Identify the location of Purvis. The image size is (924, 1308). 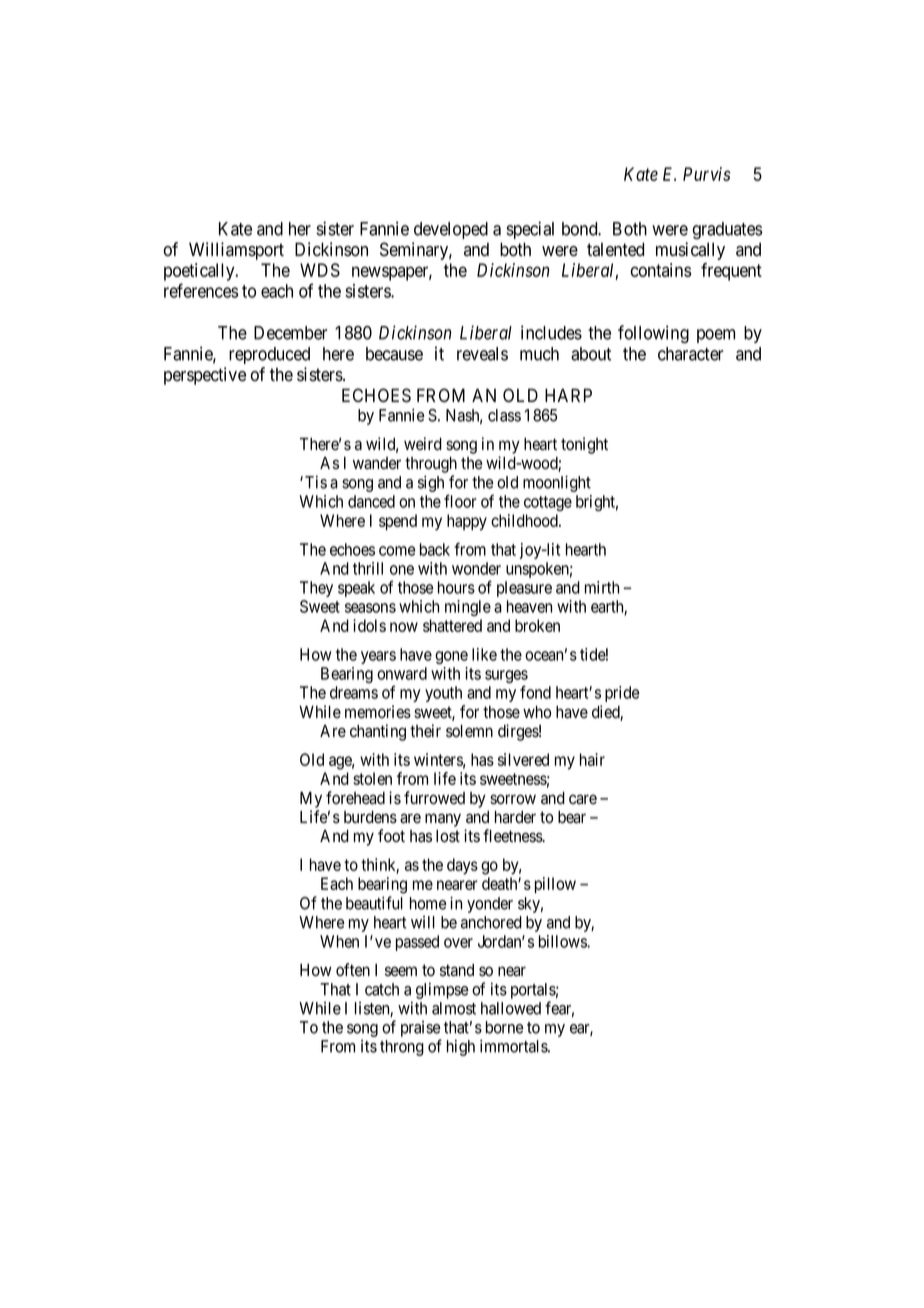
(707, 174).
